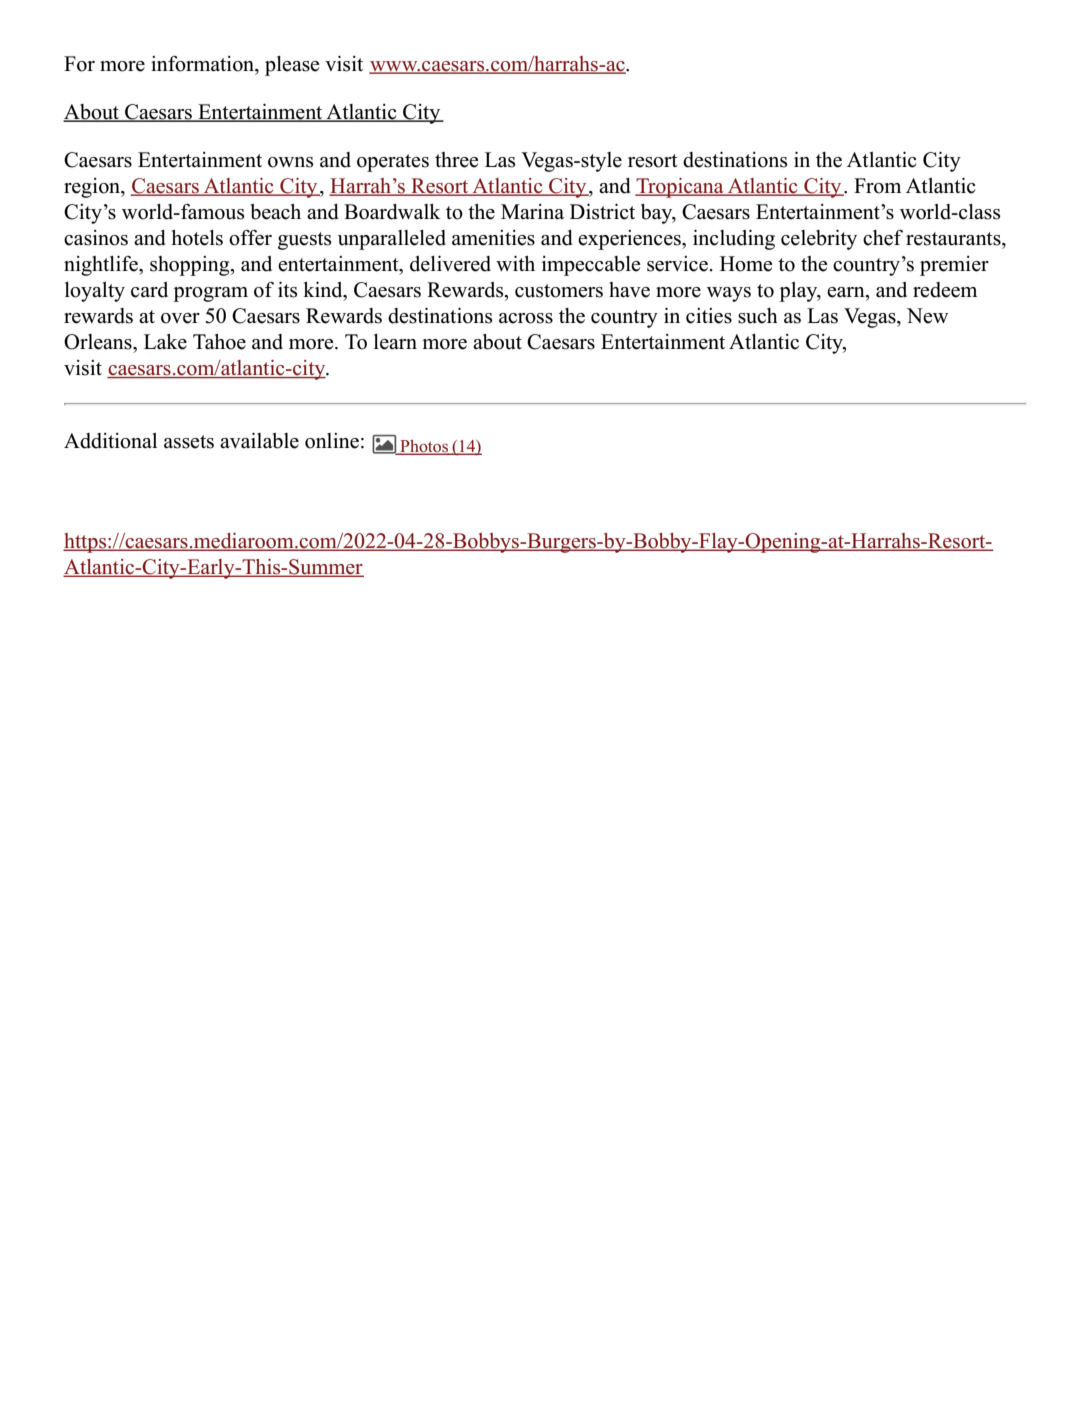 The width and height of the page is (1092, 1413). I want to click on assets, so click(189, 442).
